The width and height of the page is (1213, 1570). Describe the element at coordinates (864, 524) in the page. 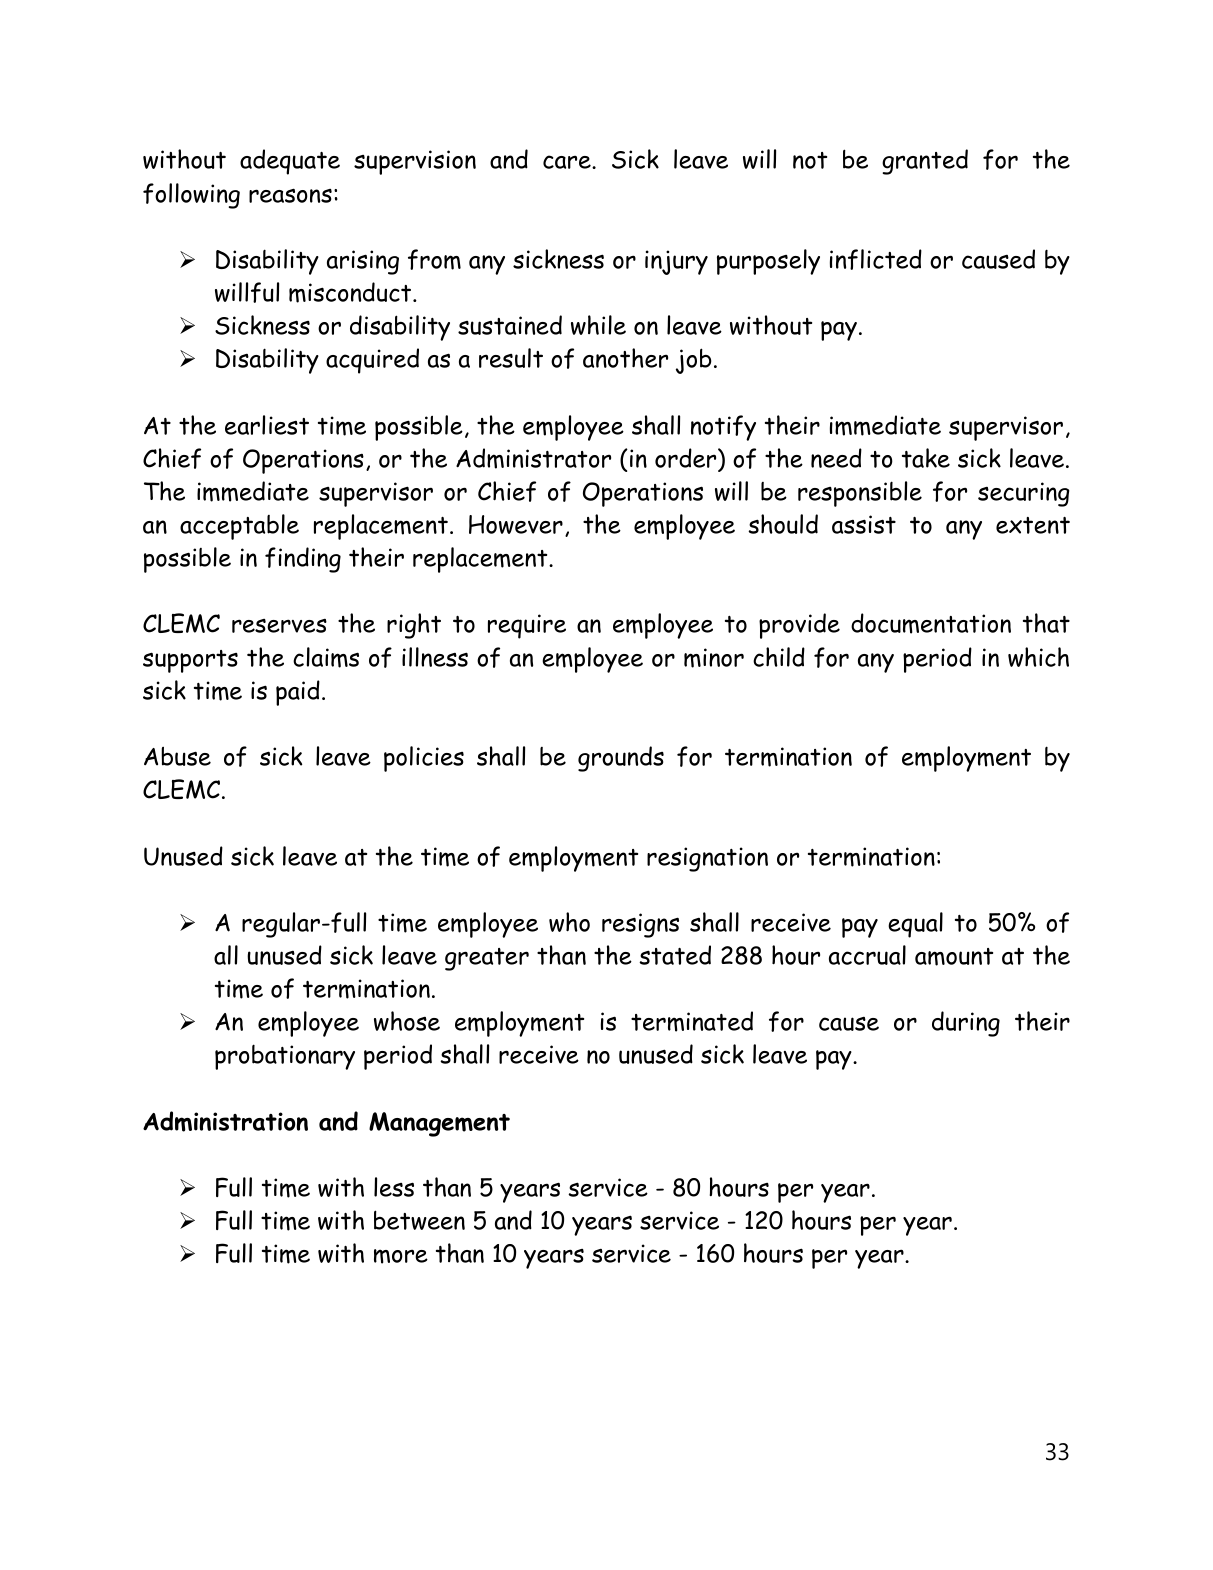

I see `assist` at that location.
